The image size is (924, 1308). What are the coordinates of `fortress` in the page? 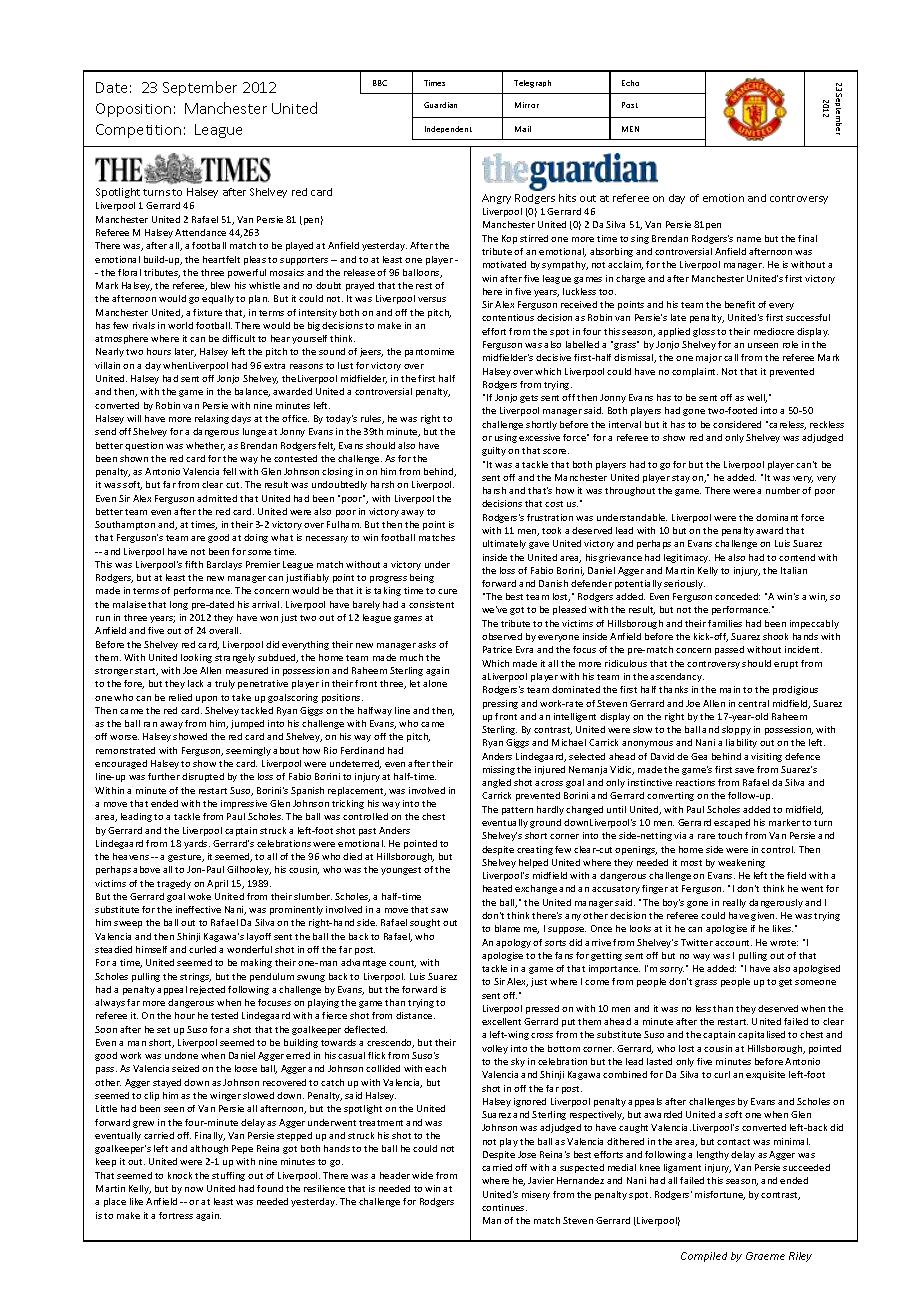 It's located at (176, 1215).
